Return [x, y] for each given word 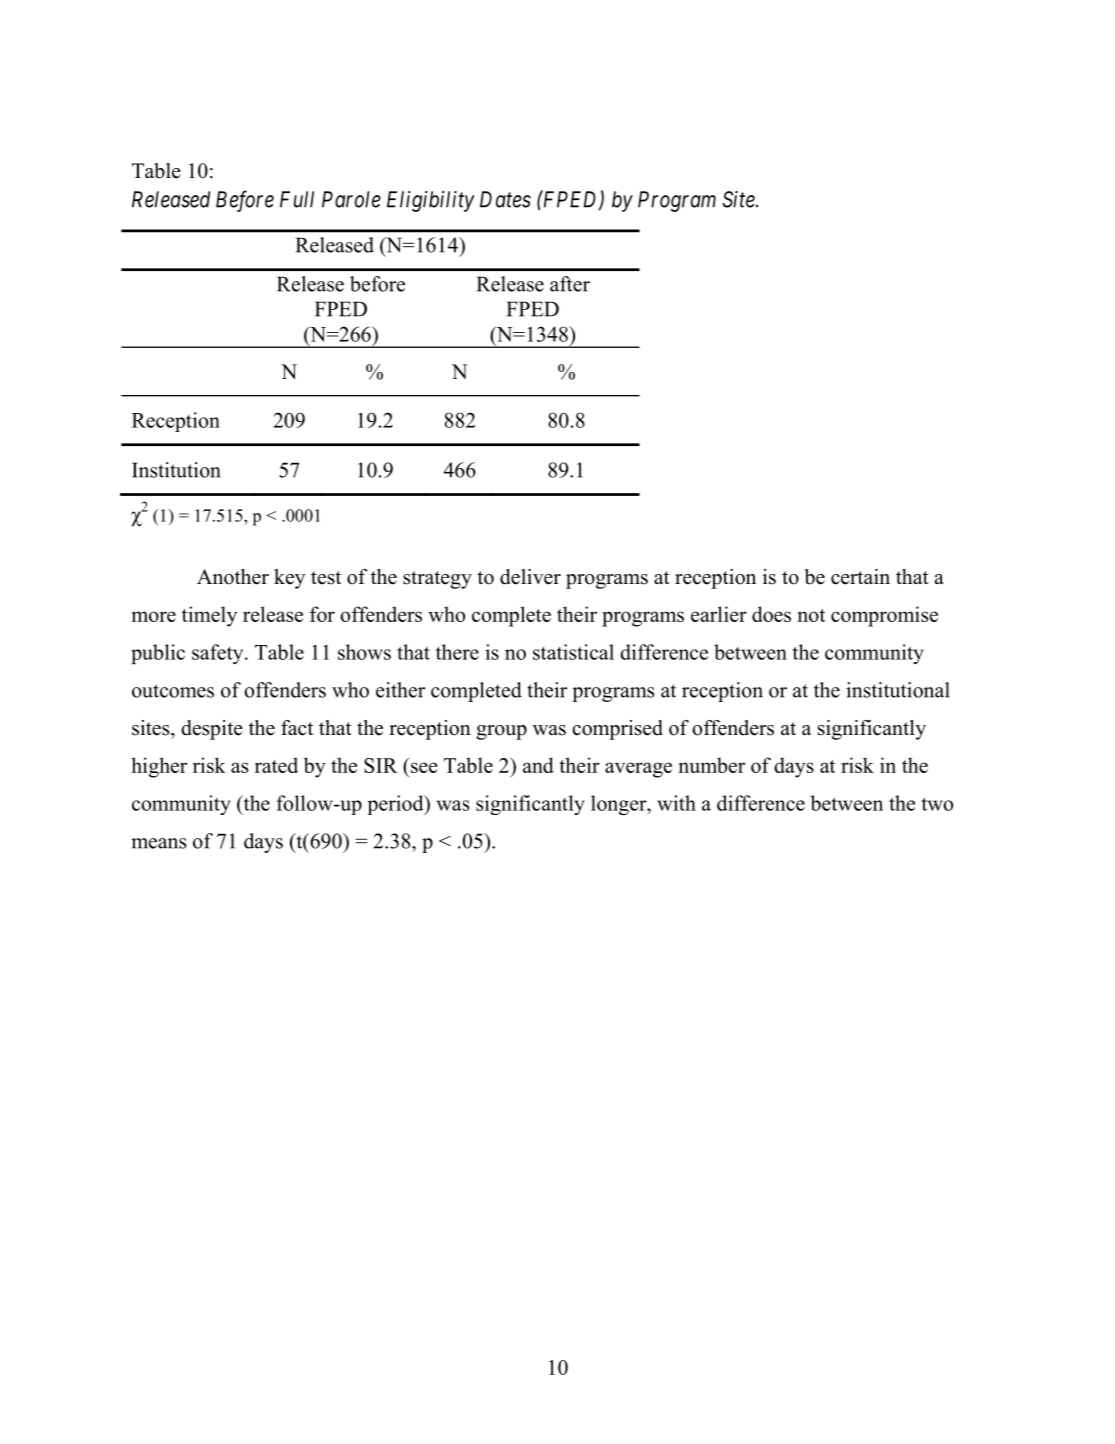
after [570, 284]
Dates [505, 199]
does [771, 614]
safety [219, 654]
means [159, 843]
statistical [573, 652]
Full [297, 199]
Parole [351, 199]
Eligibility [431, 201]
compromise [884, 616]
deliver [530, 577]
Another [233, 577]
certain [860, 577]
